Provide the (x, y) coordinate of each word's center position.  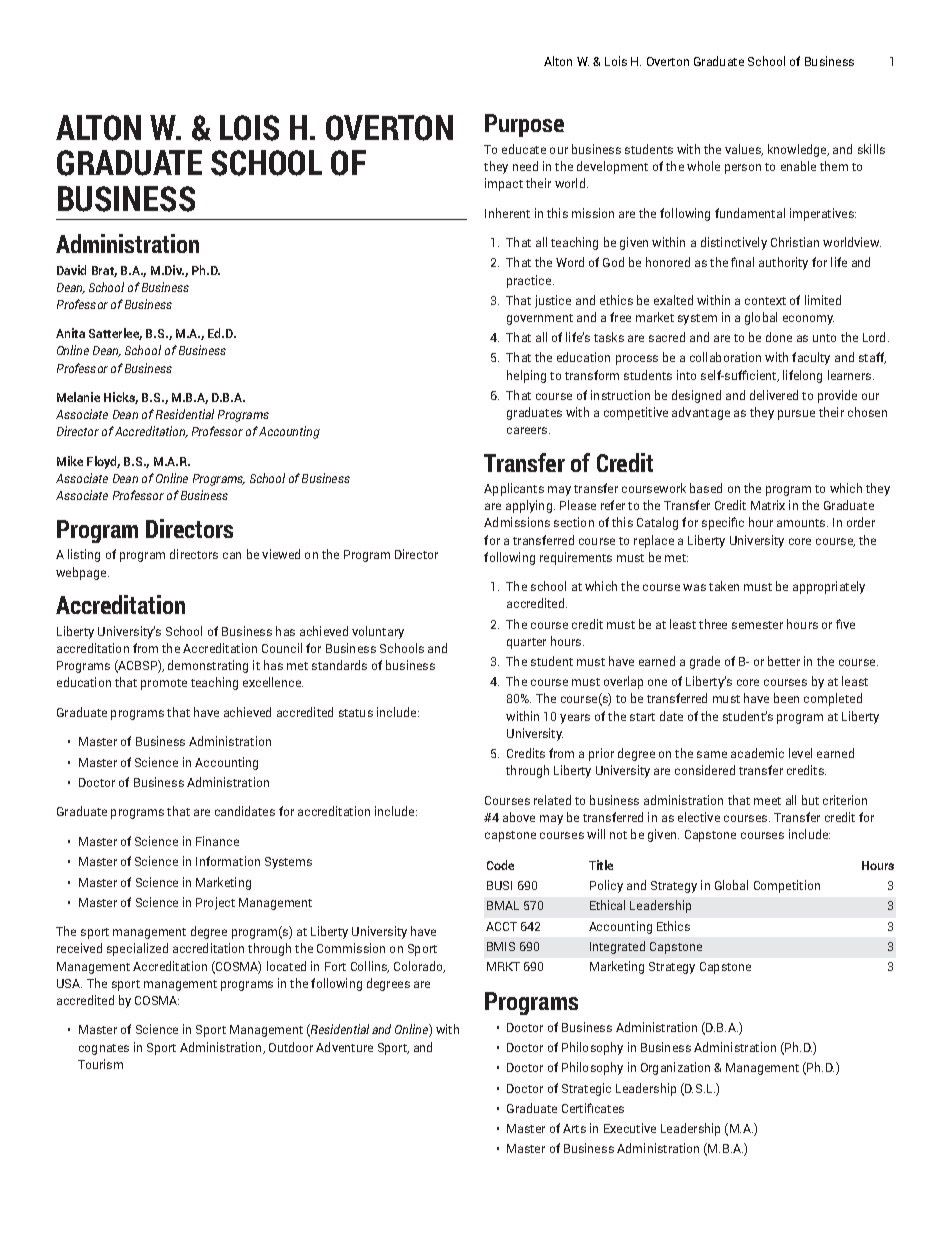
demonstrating (208, 666)
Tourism (100, 1064)
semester (757, 625)
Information (228, 861)
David (71, 270)
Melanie (78, 397)
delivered (774, 395)
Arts (574, 1128)
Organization (675, 1068)
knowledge (798, 150)
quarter (526, 643)
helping (526, 376)
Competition (787, 886)
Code (500, 865)
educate (524, 149)
